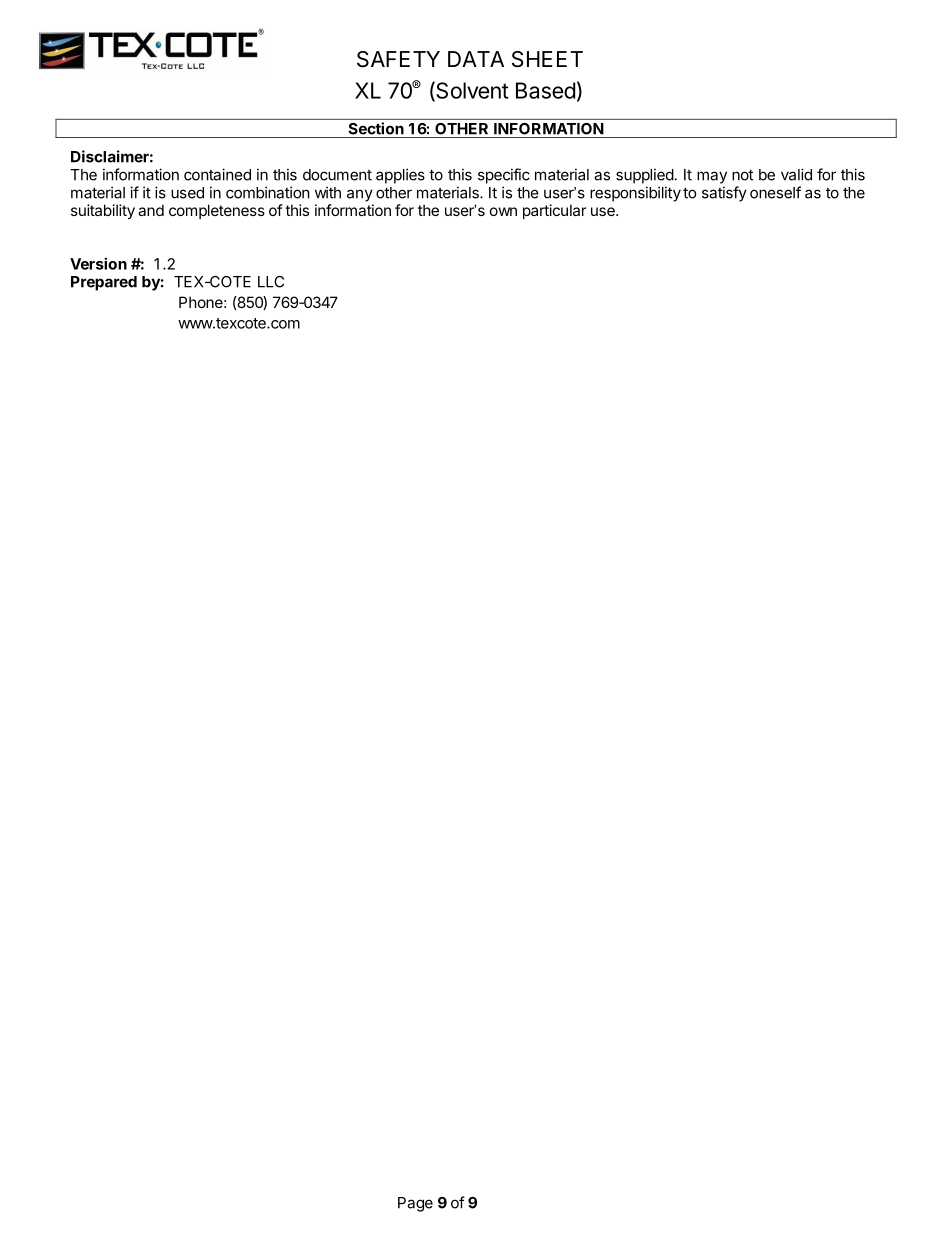  What do you see at coordinates (724, 194) in the document?
I see `satisfy` at bounding box center [724, 194].
